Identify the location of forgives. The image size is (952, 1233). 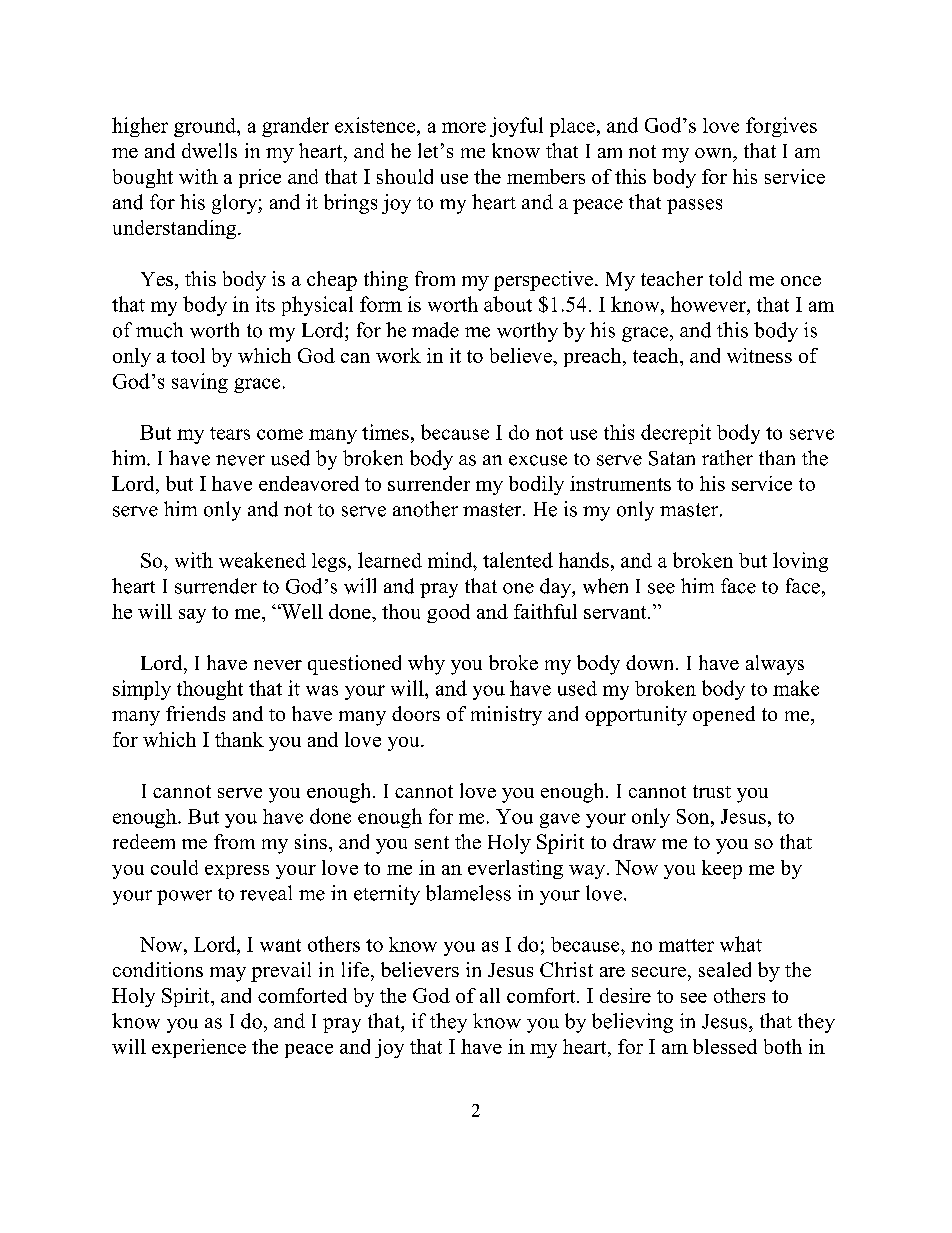
(781, 127).
